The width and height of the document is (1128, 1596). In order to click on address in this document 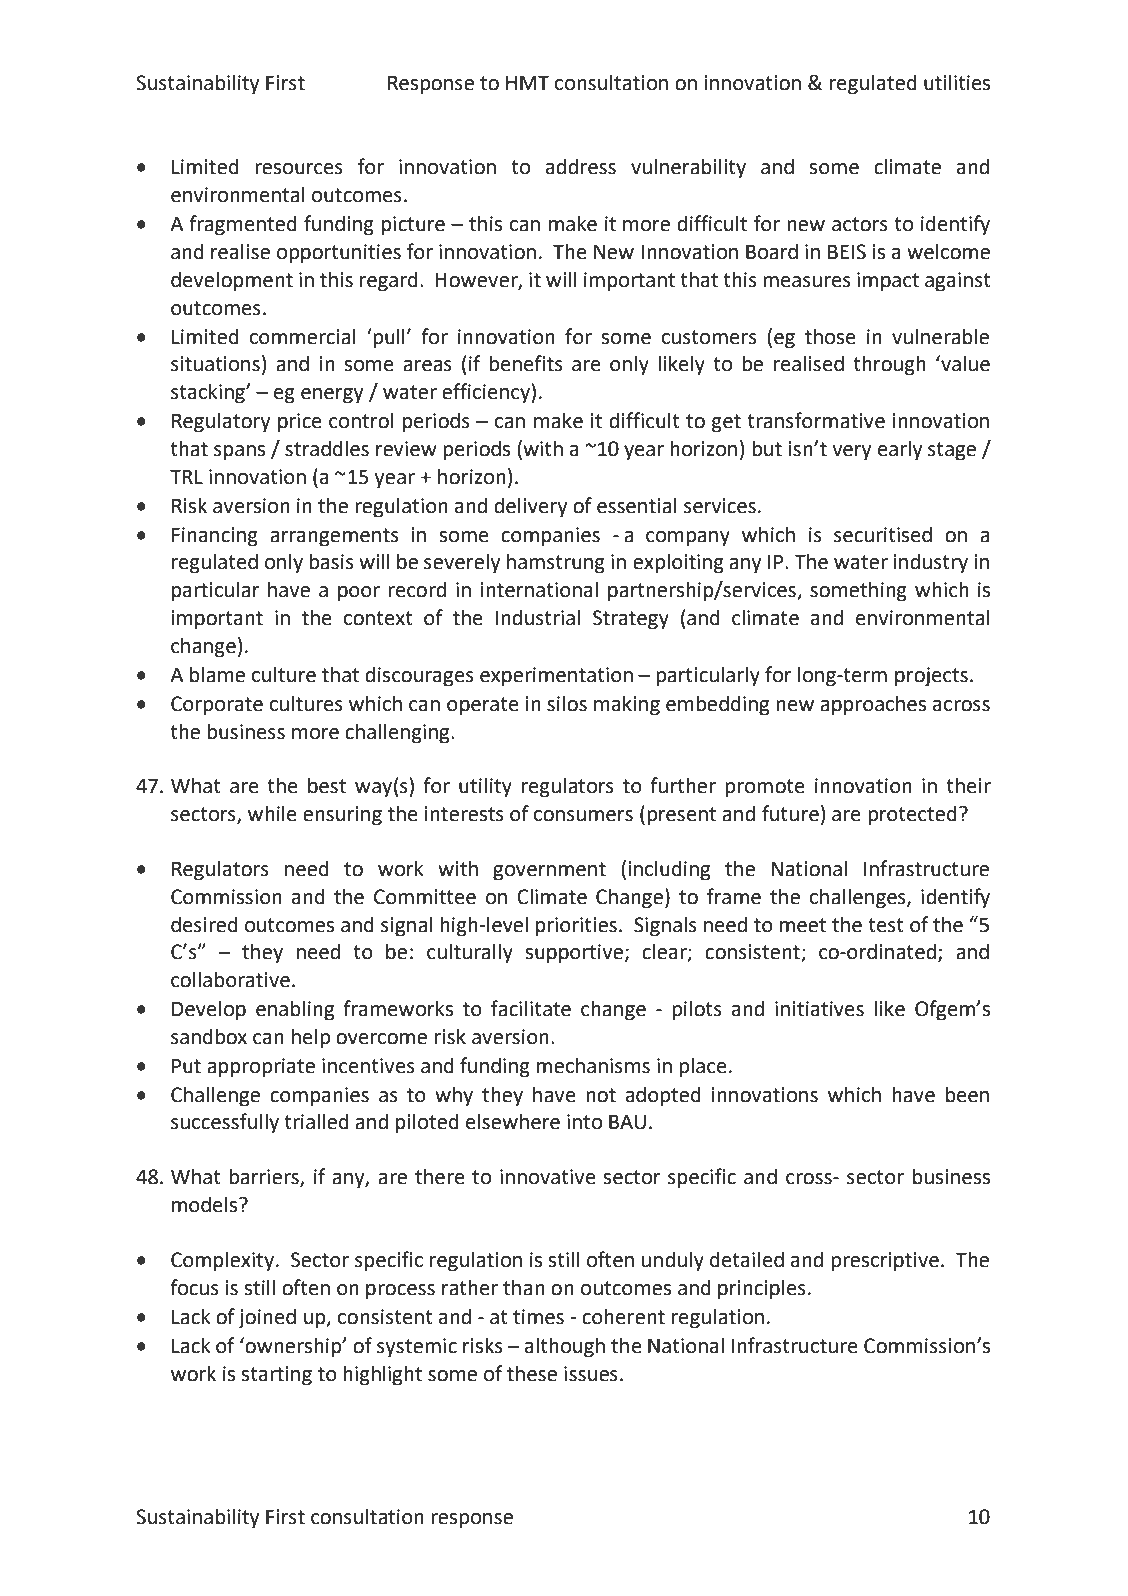, I will do `click(581, 166)`.
